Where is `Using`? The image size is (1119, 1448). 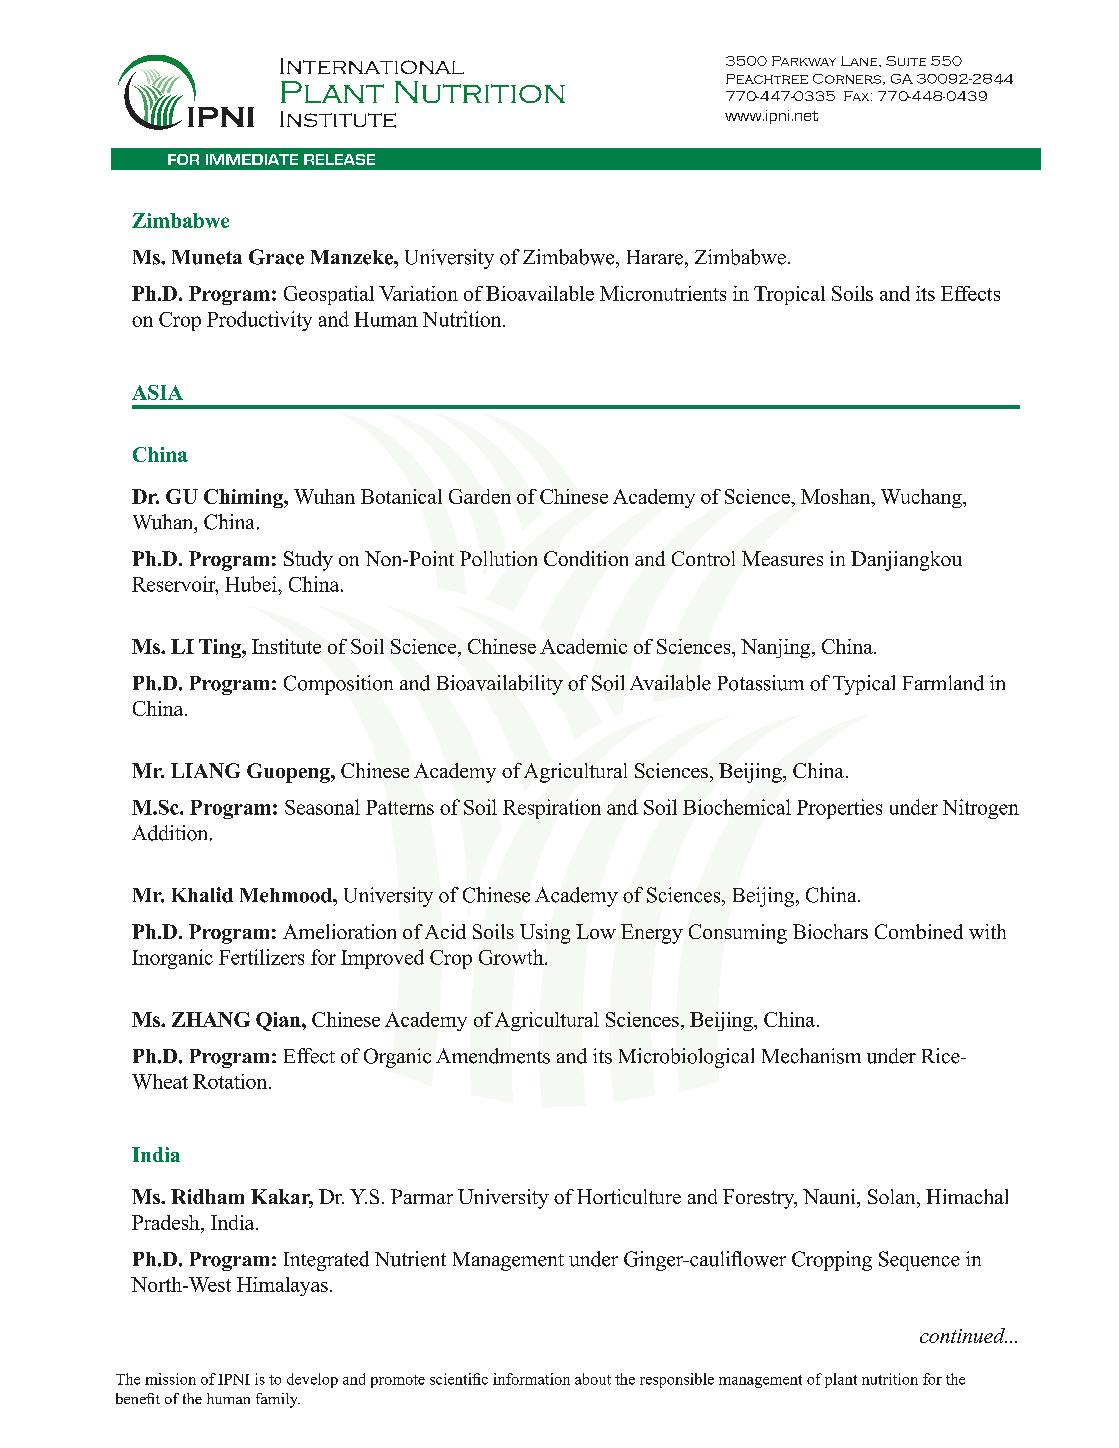 Using is located at coordinates (545, 934).
